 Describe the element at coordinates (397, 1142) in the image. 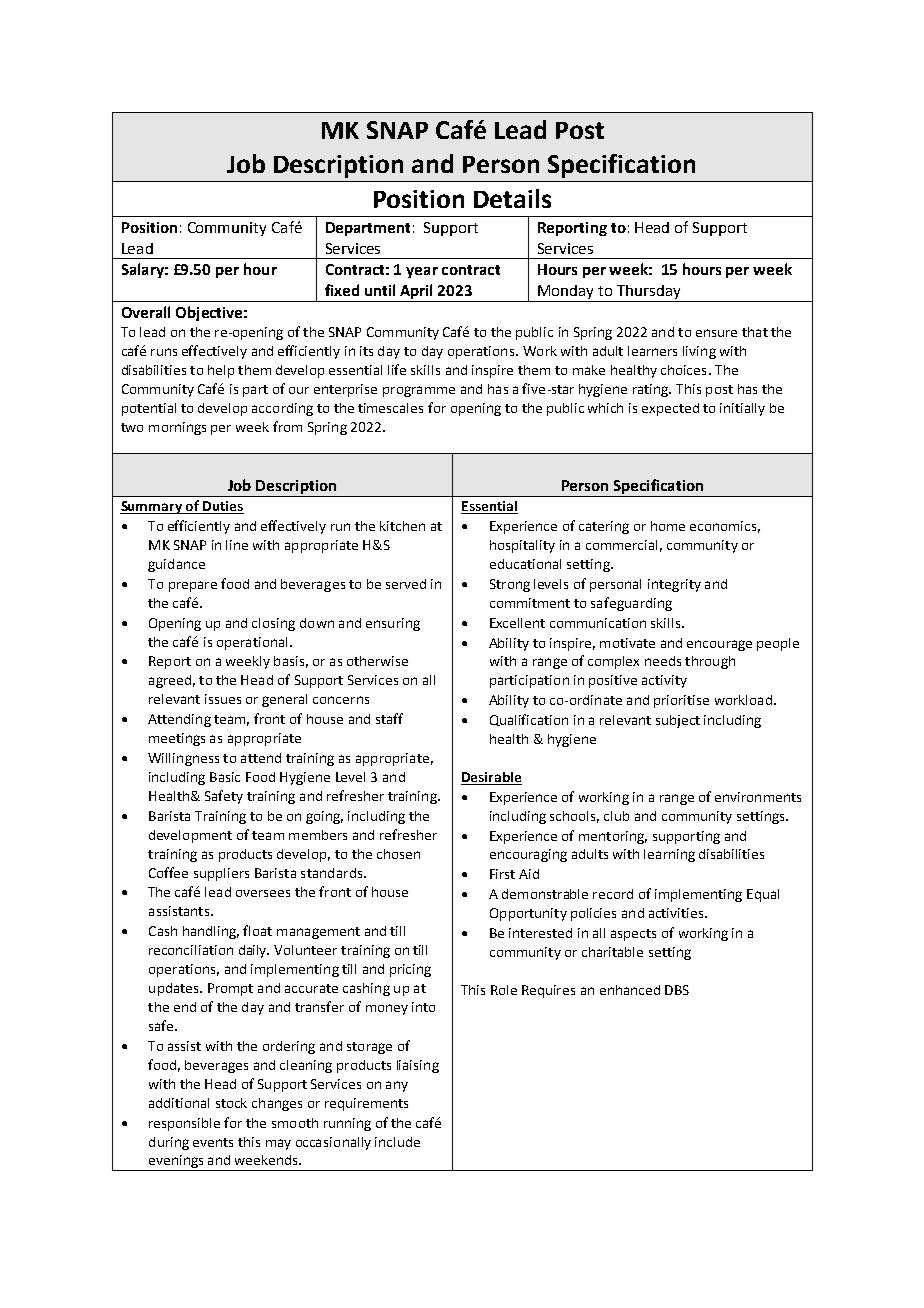

I see `include` at that location.
